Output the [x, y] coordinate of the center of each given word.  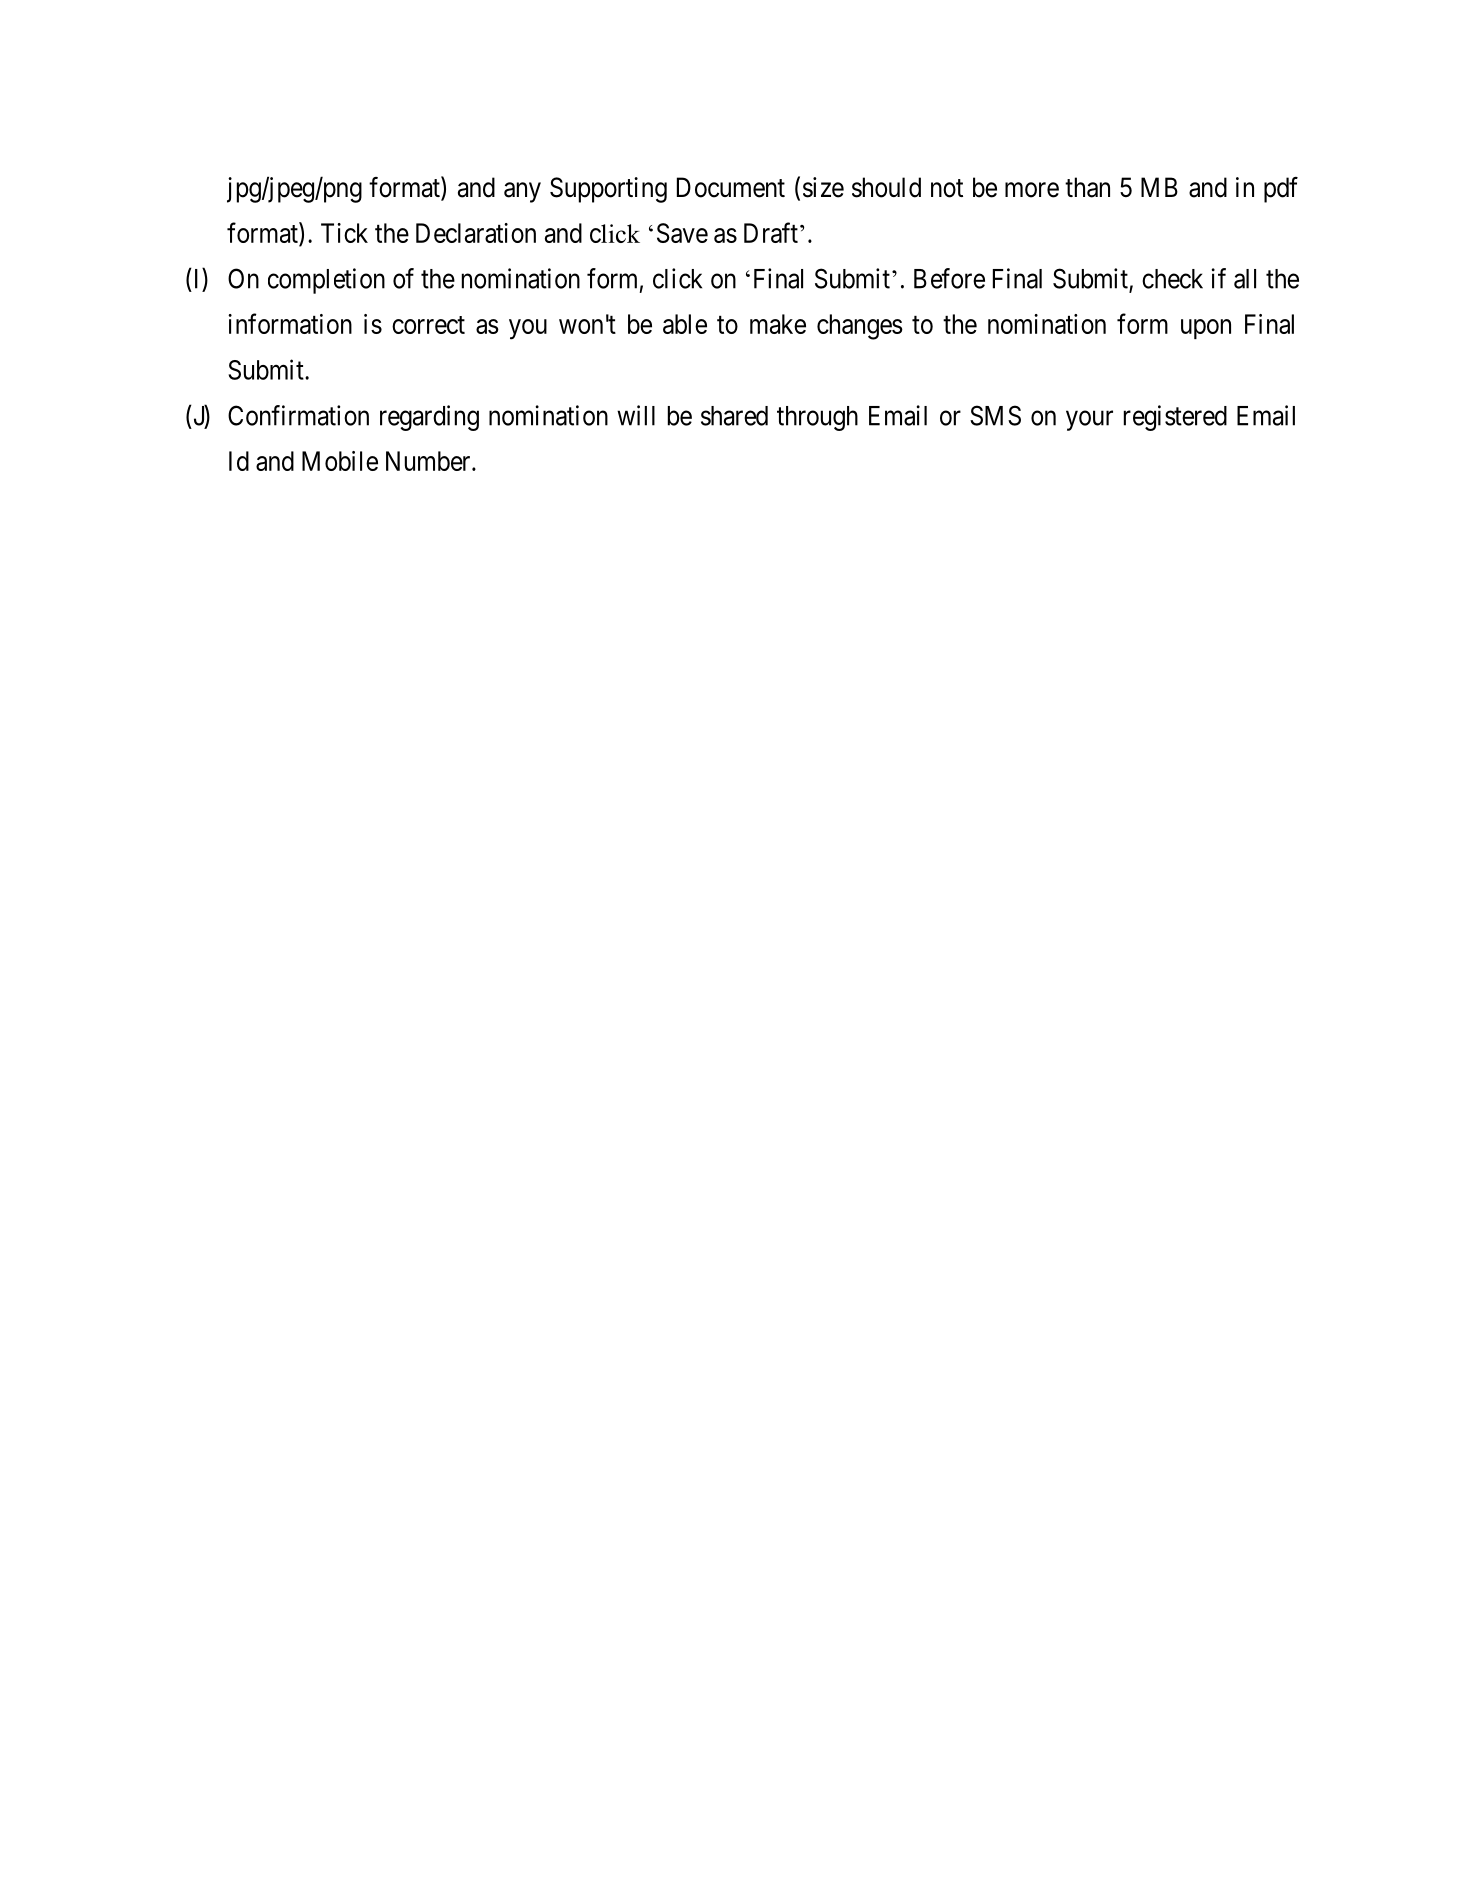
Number [429, 461]
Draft [771, 232]
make [778, 324]
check [1172, 279]
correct [428, 325]
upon [1206, 329]
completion [326, 281]
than [1087, 187]
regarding [429, 418]
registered [1175, 418]
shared [734, 416]
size [823, 187]
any [522, 192]
